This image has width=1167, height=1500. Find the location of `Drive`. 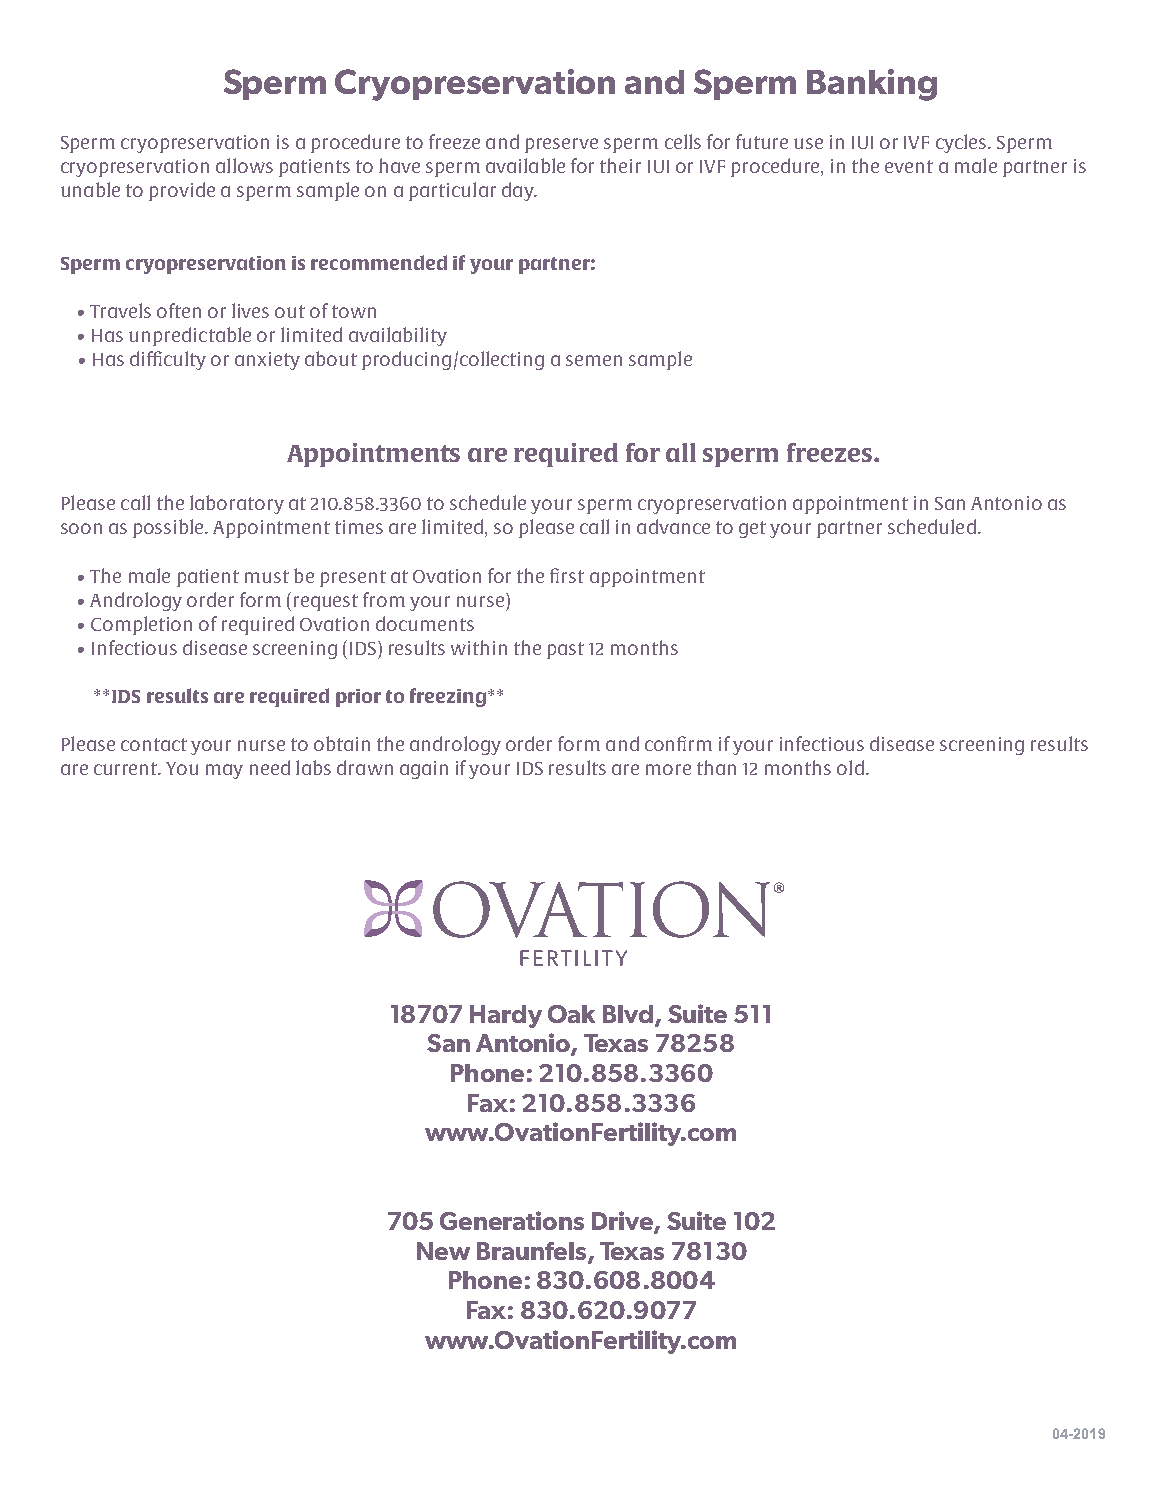

Drive is located at coordinates (623, 1222).
